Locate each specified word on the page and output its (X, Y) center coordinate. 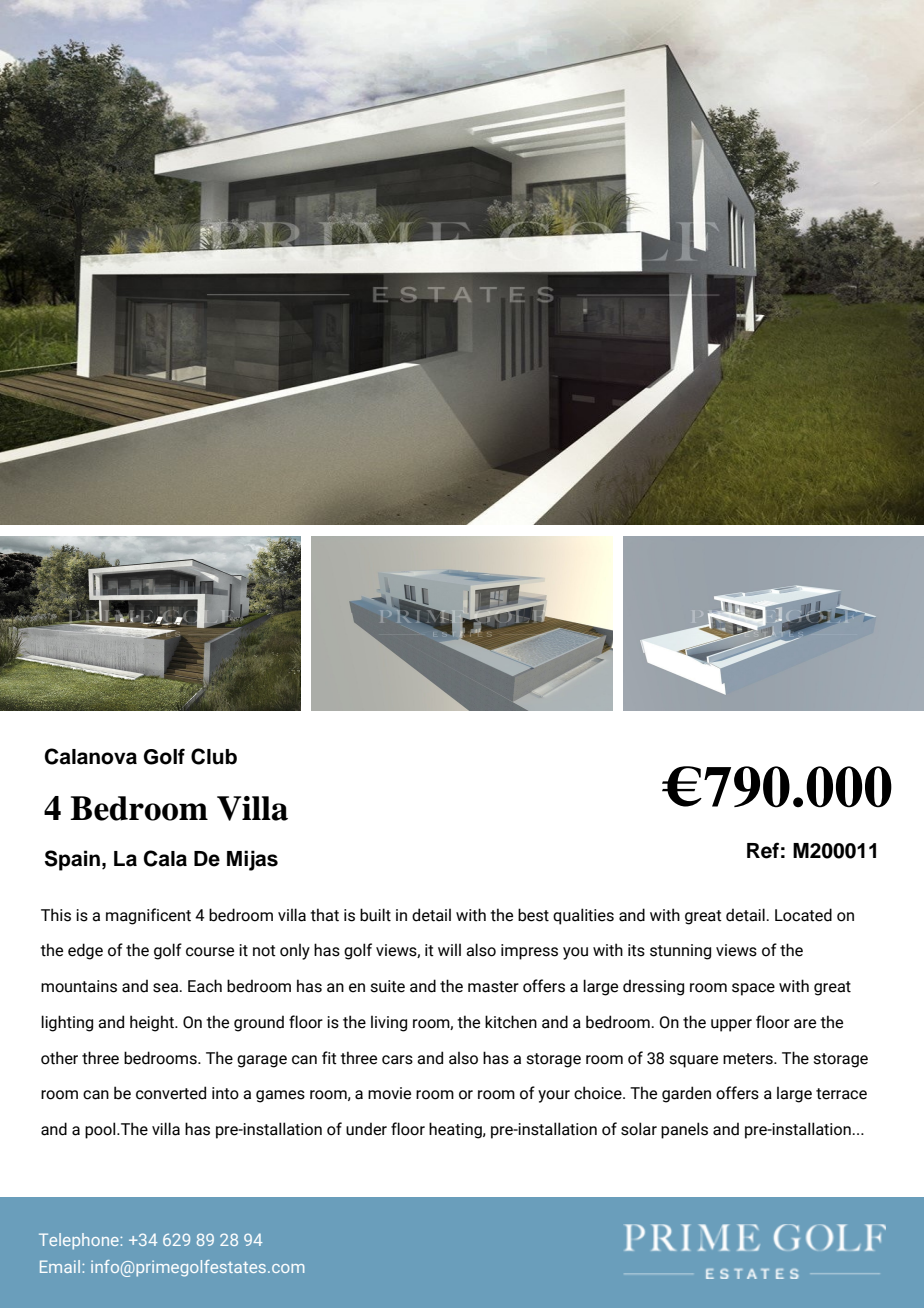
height (153, 1023)
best (533, 915)
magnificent (148, 916)
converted (171, 1093)
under (366, 1129)
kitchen (511, 1022)
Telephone (80, 1241)
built (375, 915)
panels (684, 1130)
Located (803, 915)
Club (214, 756)
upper (731, 1025)
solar (639, 1129)
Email (61, 1266)
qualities (583, 916)
